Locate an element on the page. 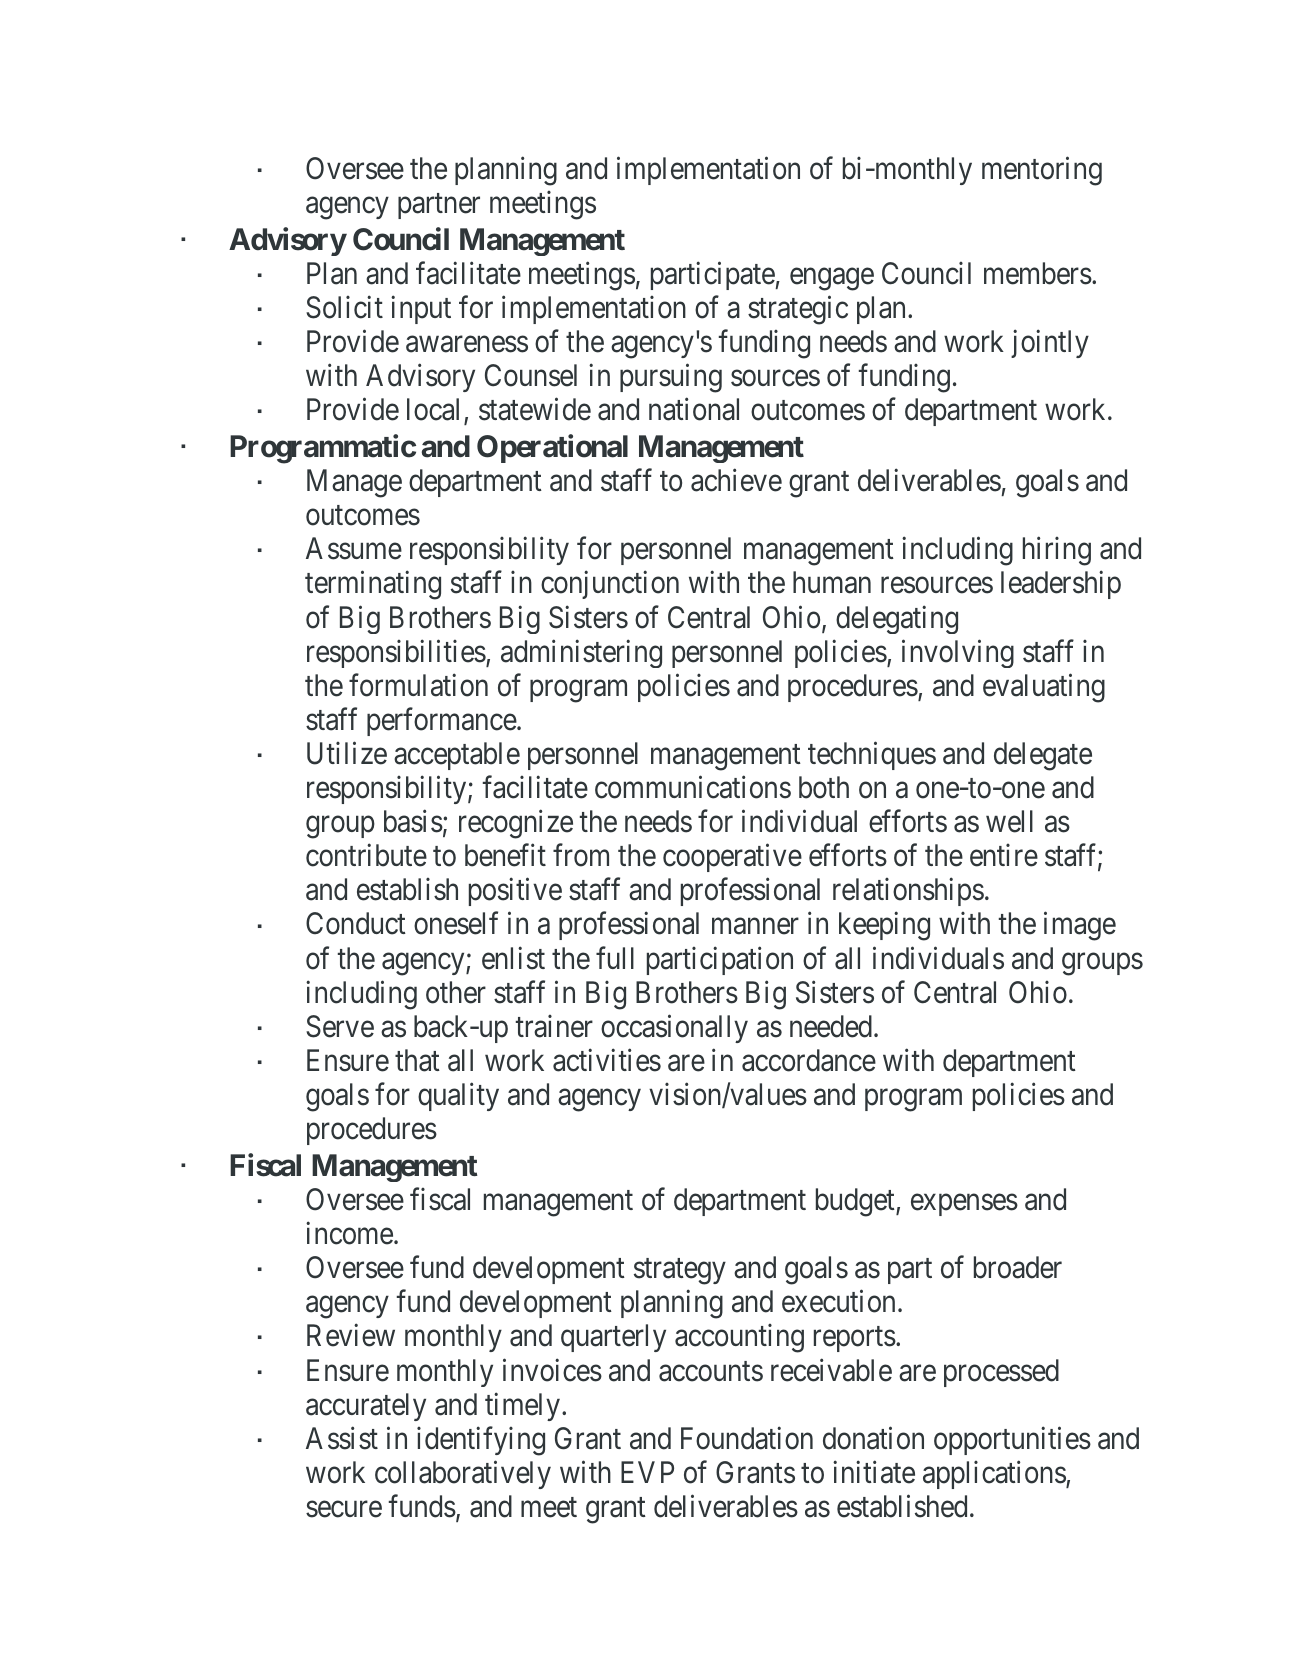 The height and width of the page is (1678, 1297). basis is located at coordinates (413, 821).
